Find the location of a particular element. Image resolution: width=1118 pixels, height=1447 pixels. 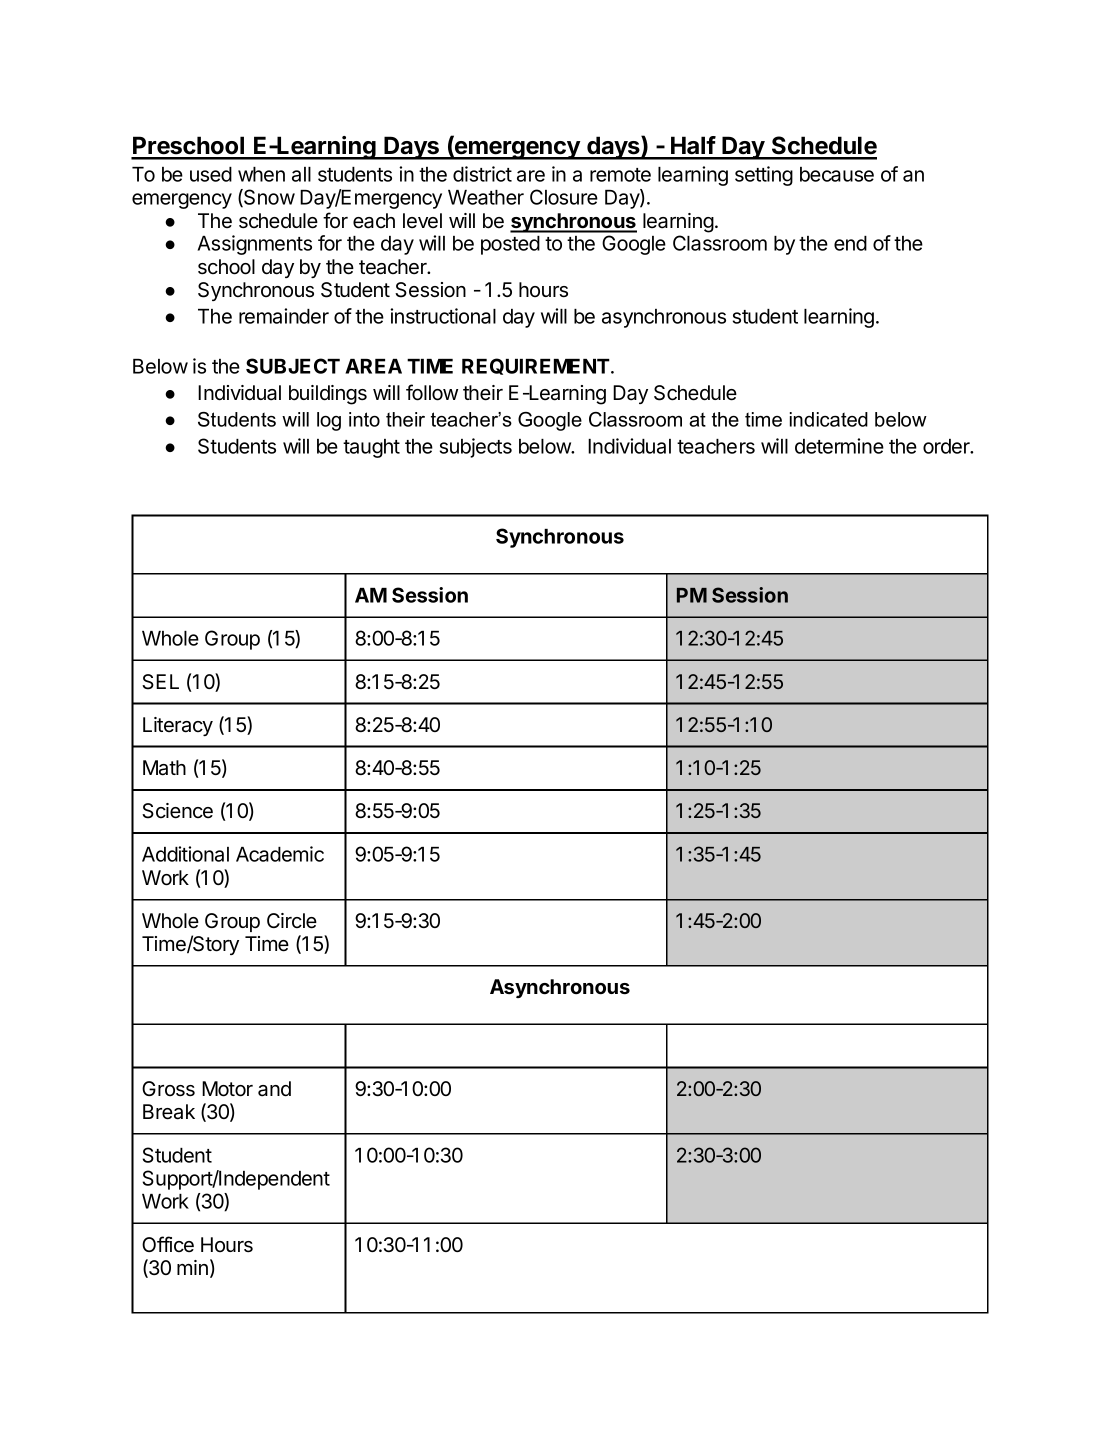

Office is located at coordinates (168, 1244).
